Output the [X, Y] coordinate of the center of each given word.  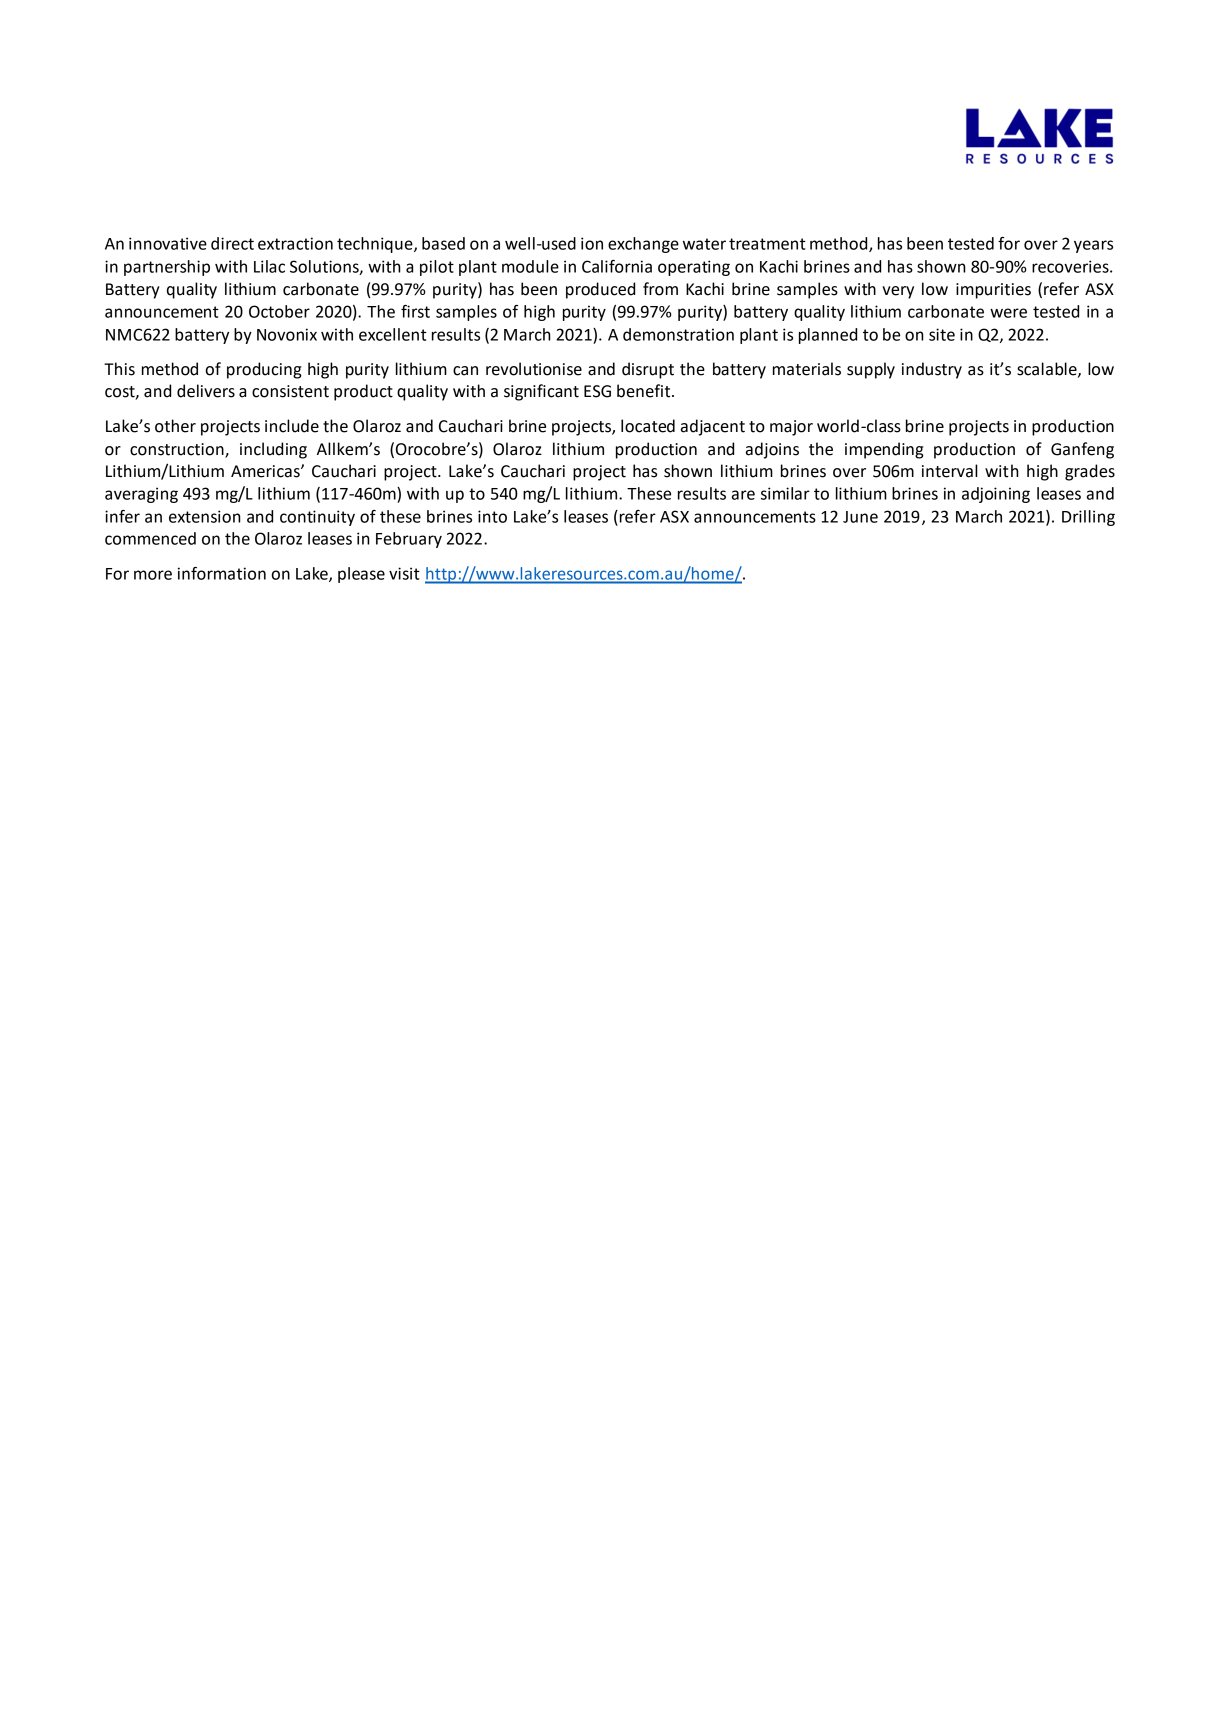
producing [264, 370]
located [648, 426]
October [279, 311]
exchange [643, 245]
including [273, 450]
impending [884, 450]
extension [205, 516]
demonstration [678, 334]
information [222, 573]
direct [232, 243]
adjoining [996, 495]
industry [932, 370]
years [1093, 246]
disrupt [648, 370]
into [492, 516]
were [1008, 313]
